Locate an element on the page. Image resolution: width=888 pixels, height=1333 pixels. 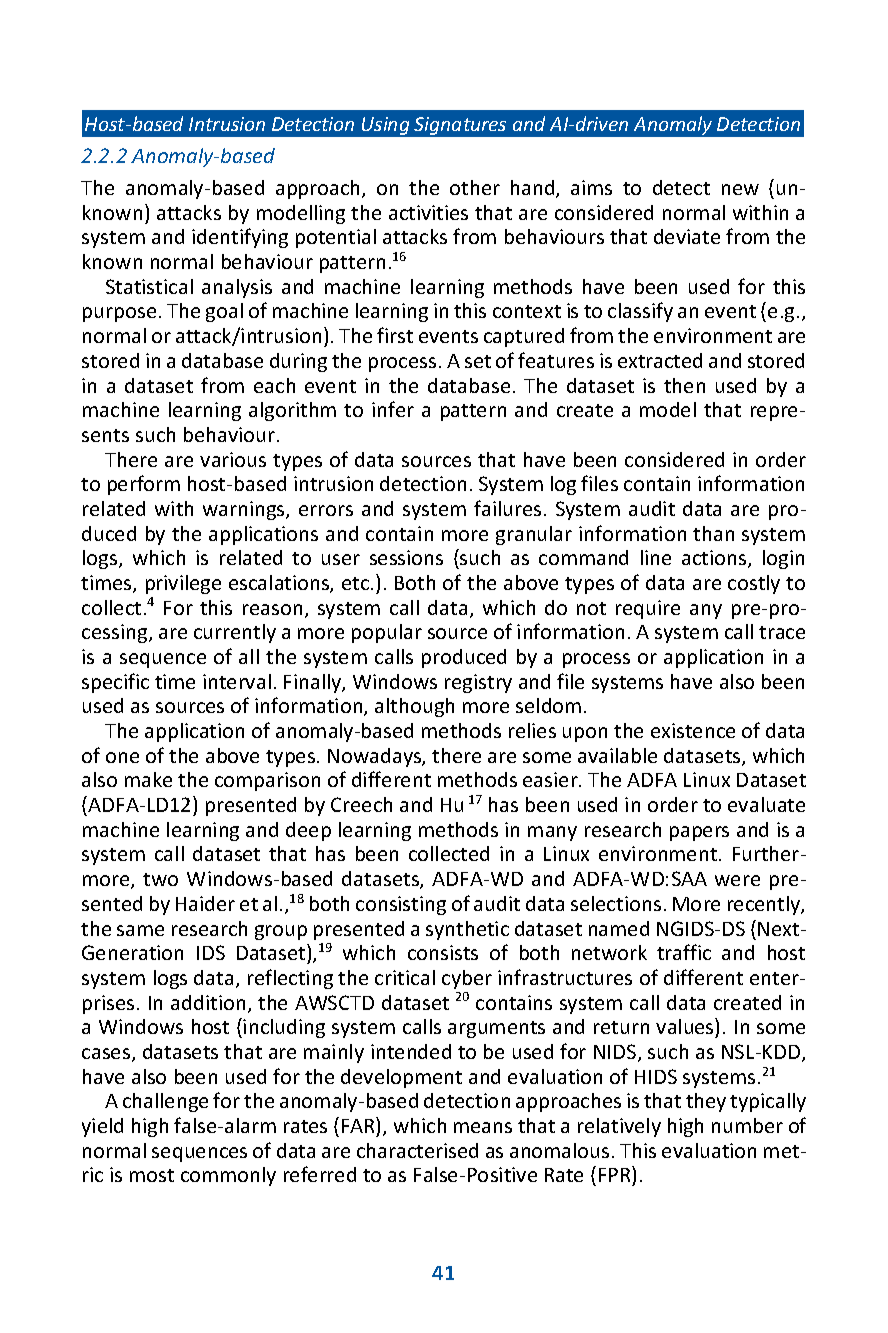
papers is located at coordinates (699, 833).
